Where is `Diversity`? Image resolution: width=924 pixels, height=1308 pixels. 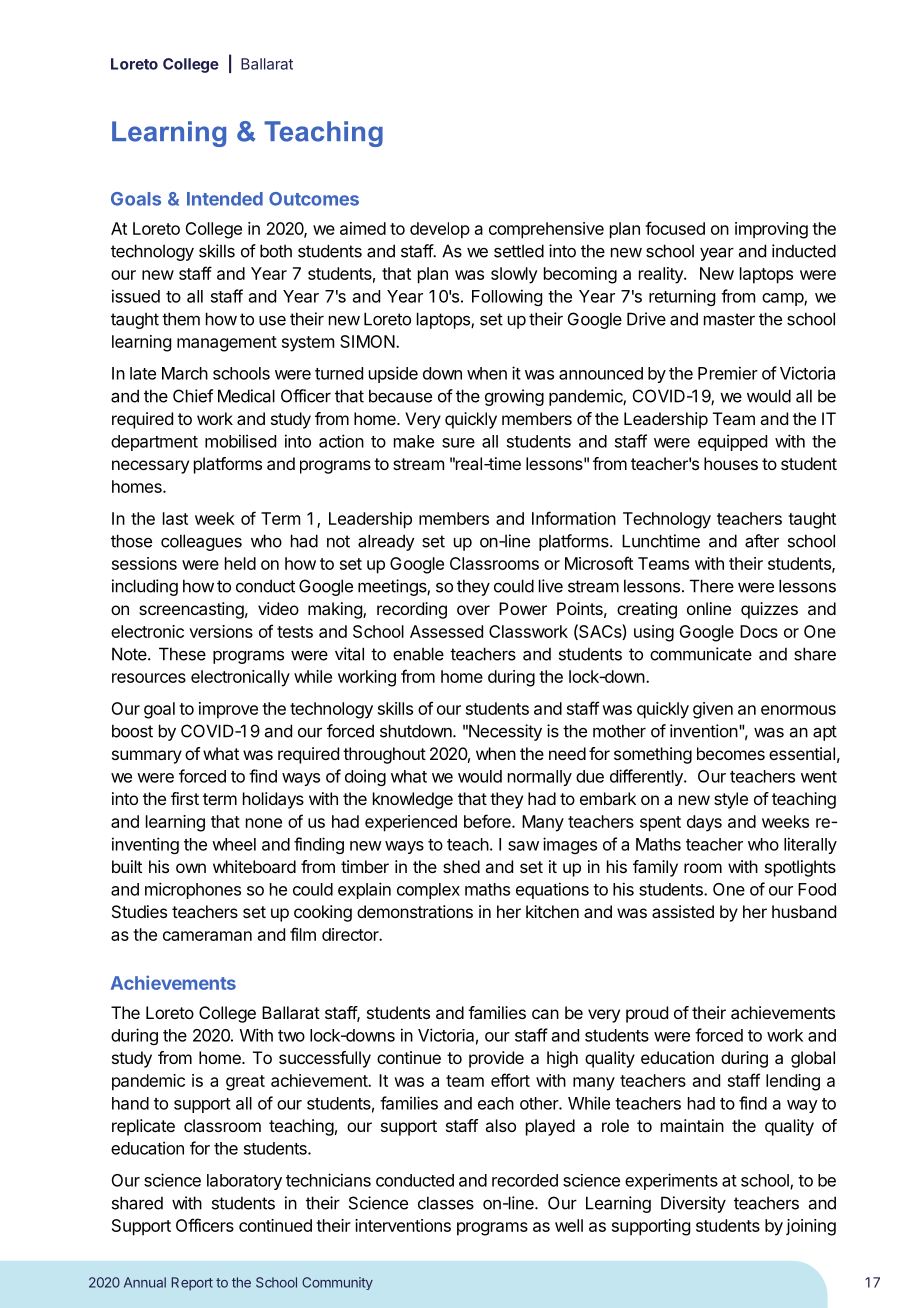 Diversity is located at coordinates (693, 1204).
